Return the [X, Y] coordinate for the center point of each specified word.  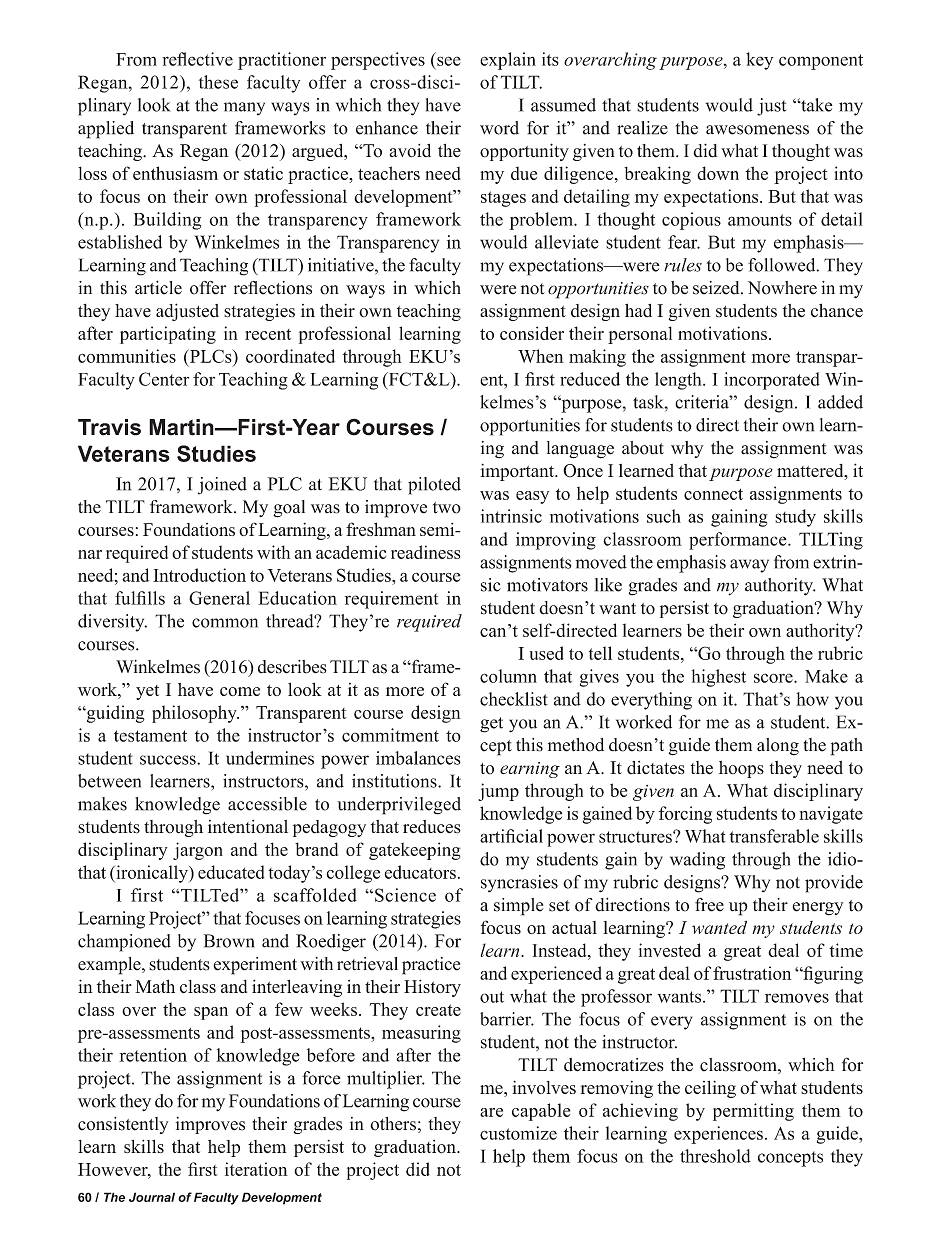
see [449, 61]
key [760, 61]
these [218, 82]
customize [518, 1133]
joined [222, 486]
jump [498, 792]
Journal [152, 1197]
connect [713, 494]
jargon [198, 851]
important [518, 472]
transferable [774, 836]
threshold [715, 1156]
